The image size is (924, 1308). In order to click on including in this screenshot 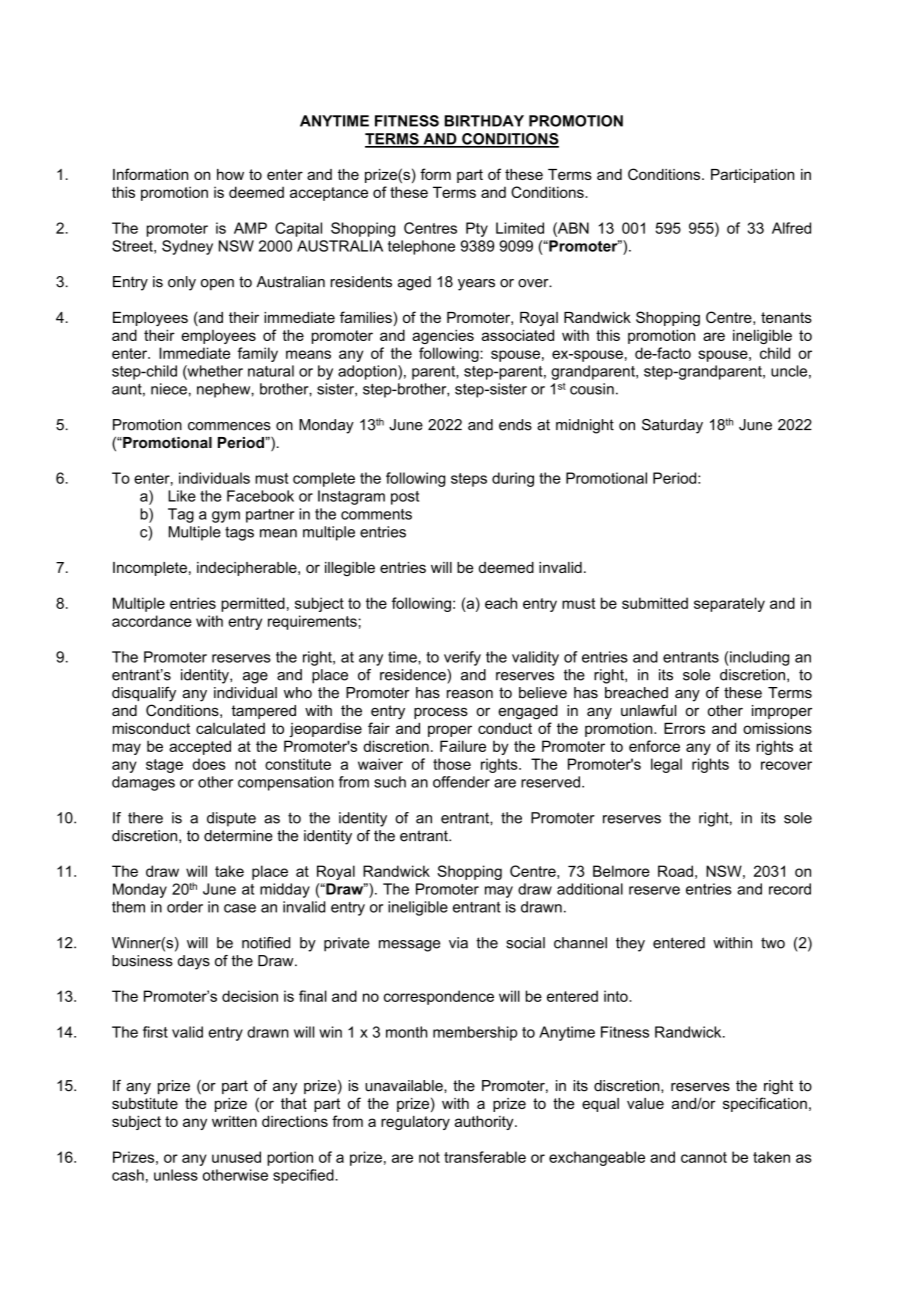, I will do `click(759, 658)`.
